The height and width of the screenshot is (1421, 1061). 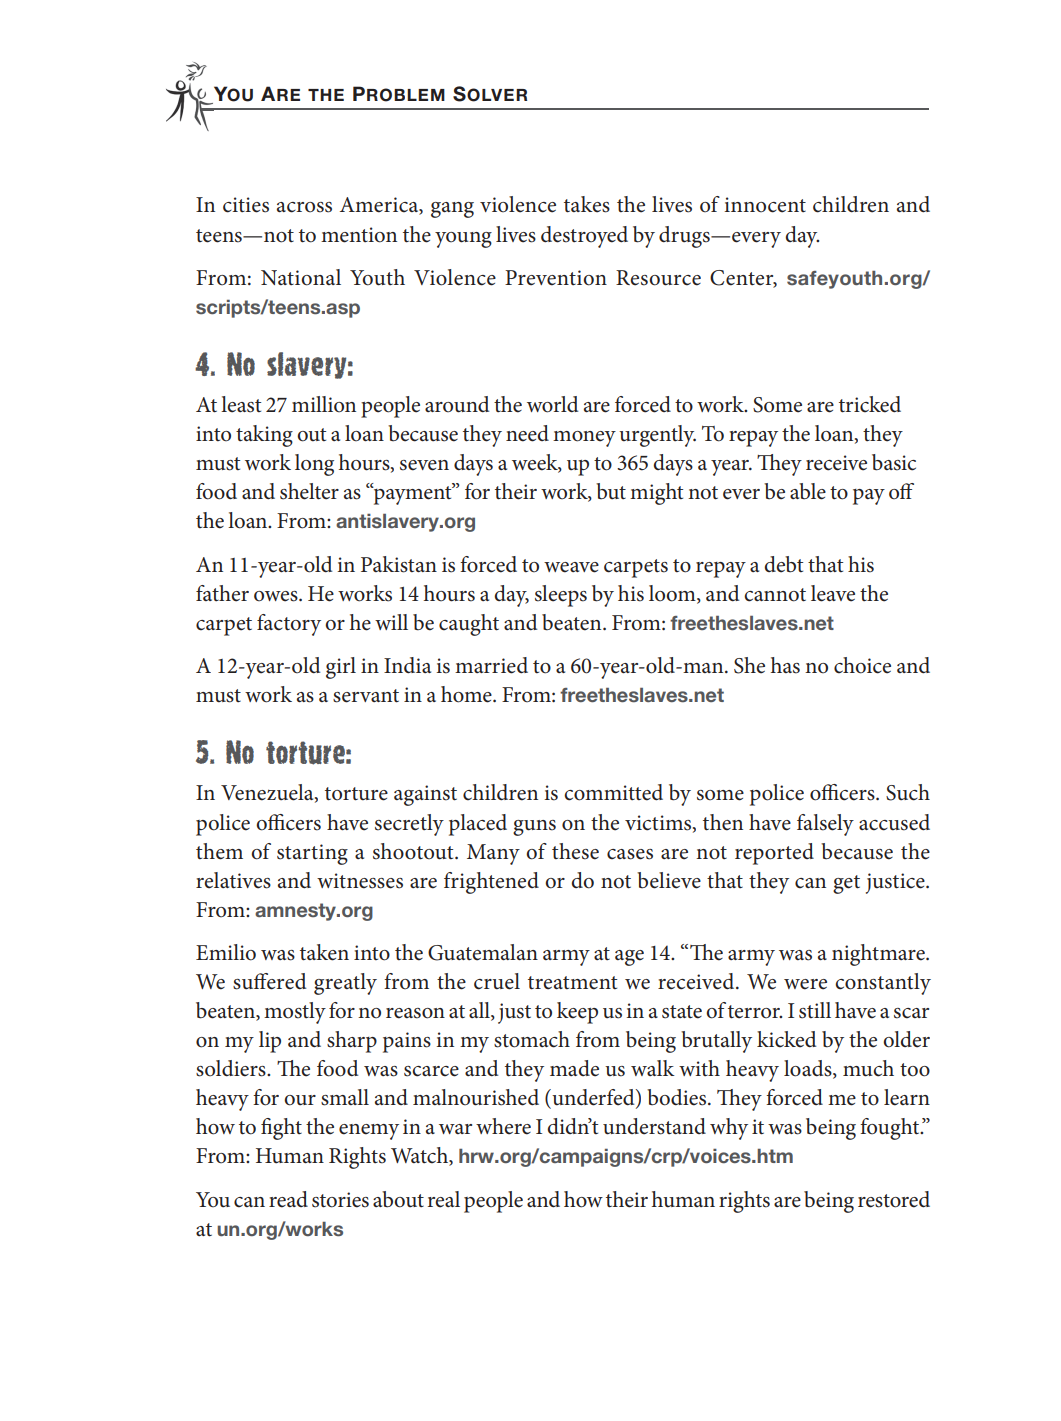 I want to click on across, so click(x=304, y=207).
